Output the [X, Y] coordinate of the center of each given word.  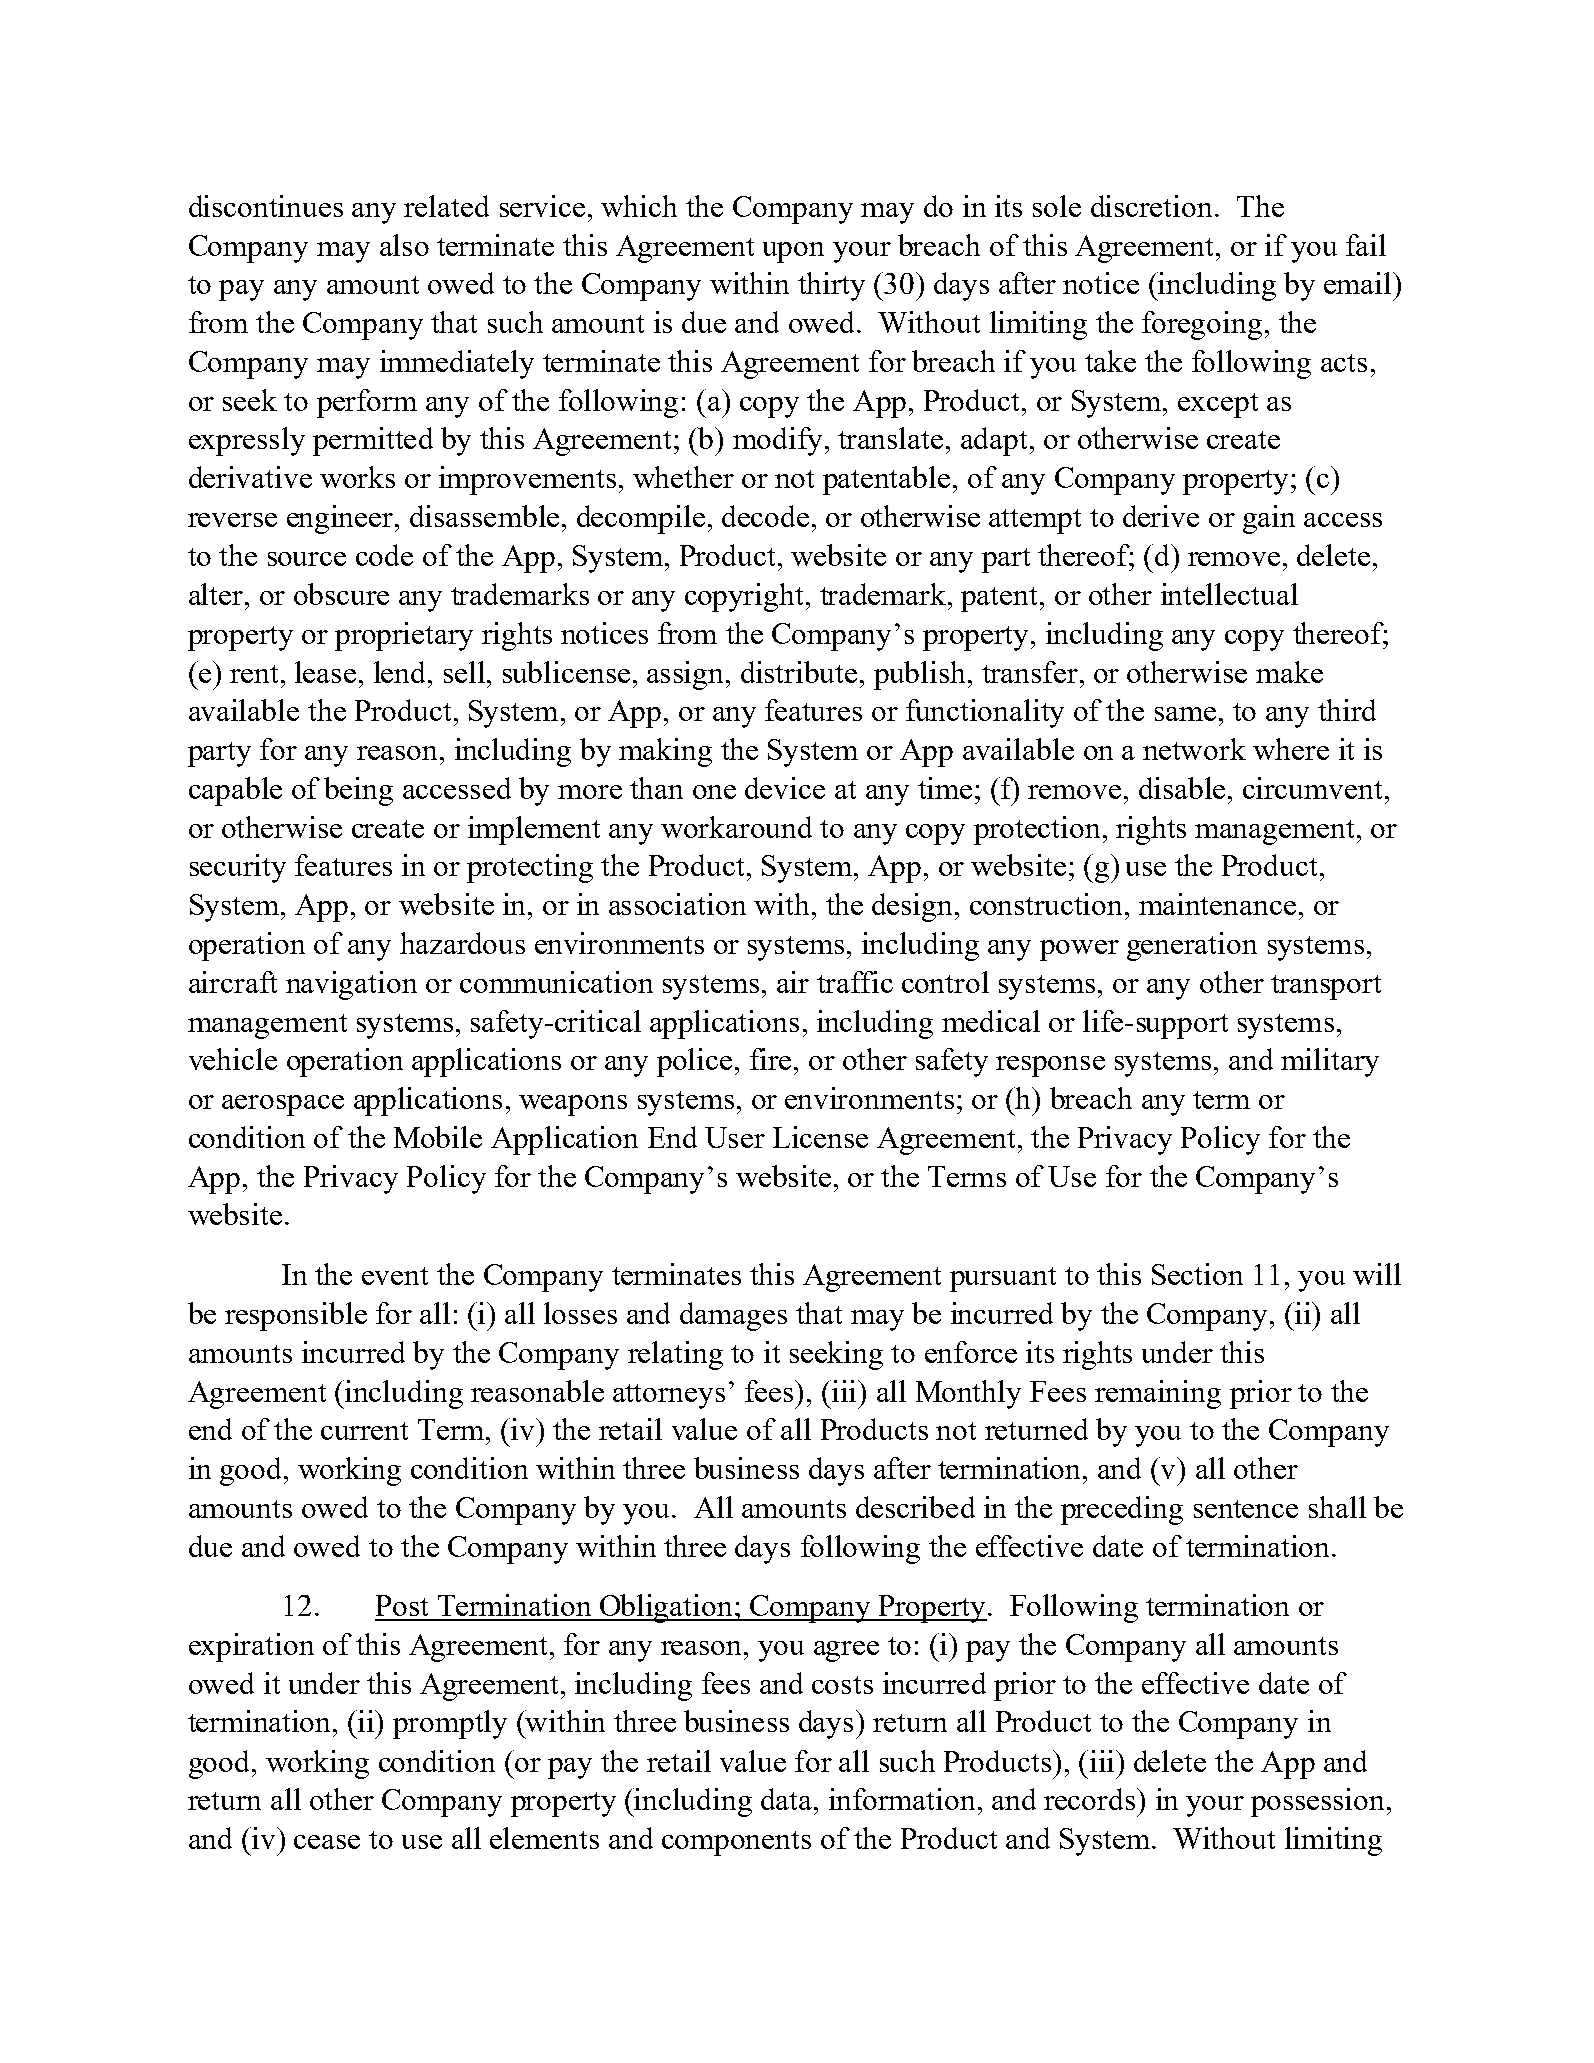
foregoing [1202, 325]
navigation [351, 985]
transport [1326, 987]
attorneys [669, 1396]
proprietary [404, 636]
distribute [799, 672]
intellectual [1229, 594]
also [404, 245]
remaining [1158, 1394]
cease [327, 1842]
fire [770, 1059]
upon [793, 252]
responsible [296, 1316]
